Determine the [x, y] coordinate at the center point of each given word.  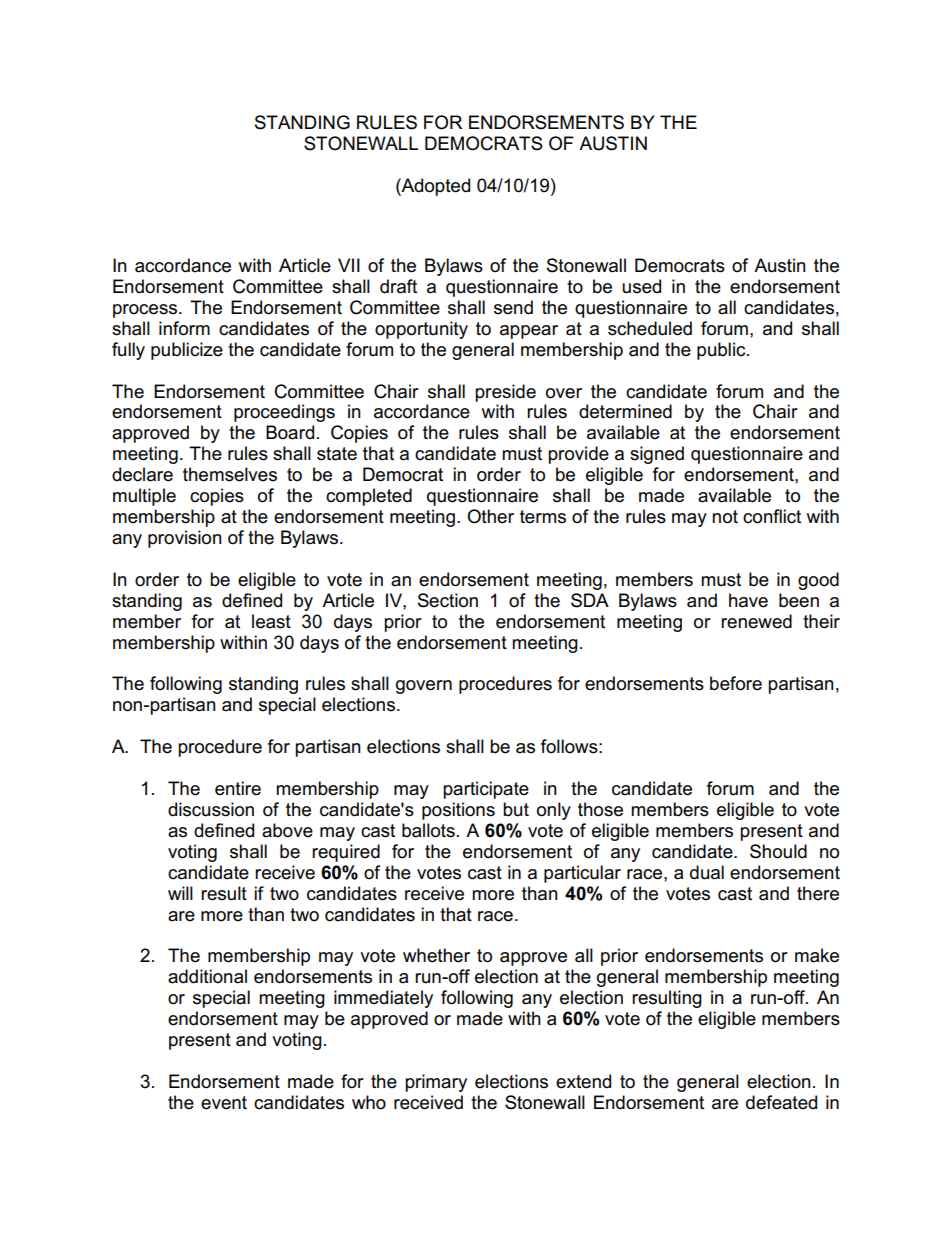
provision [185, 539]
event [224, 1103]
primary [436, 1083]
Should [778, 851]
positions [458, 811]
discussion [211, 809]
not [725, 517]
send [513, 307]
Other [490, 516]
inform [184, 328]
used [641, 286]
